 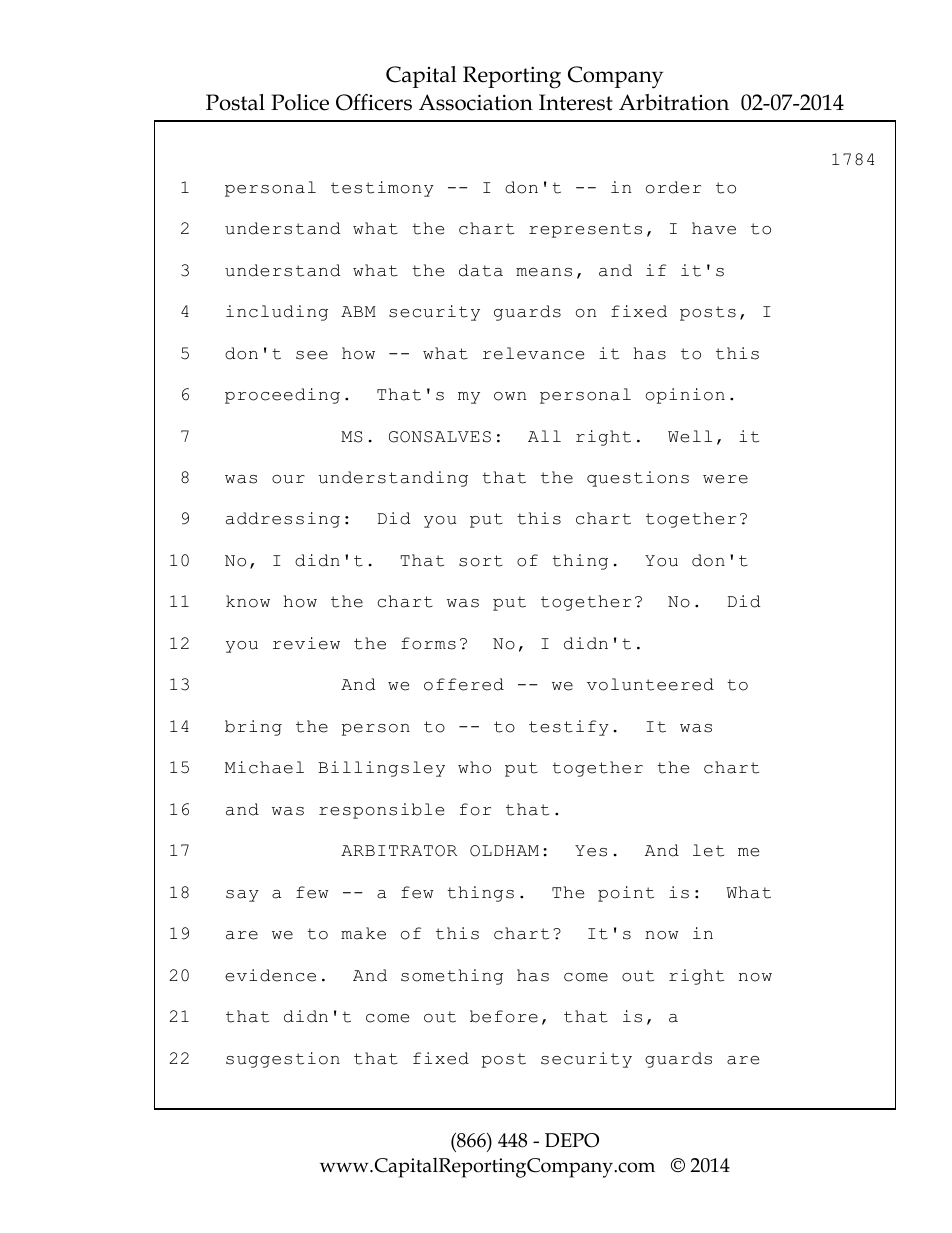 What do you see at coordinates (572, 1140) in the document?
I see `DEPO` at bounding box center [572, 1140].
